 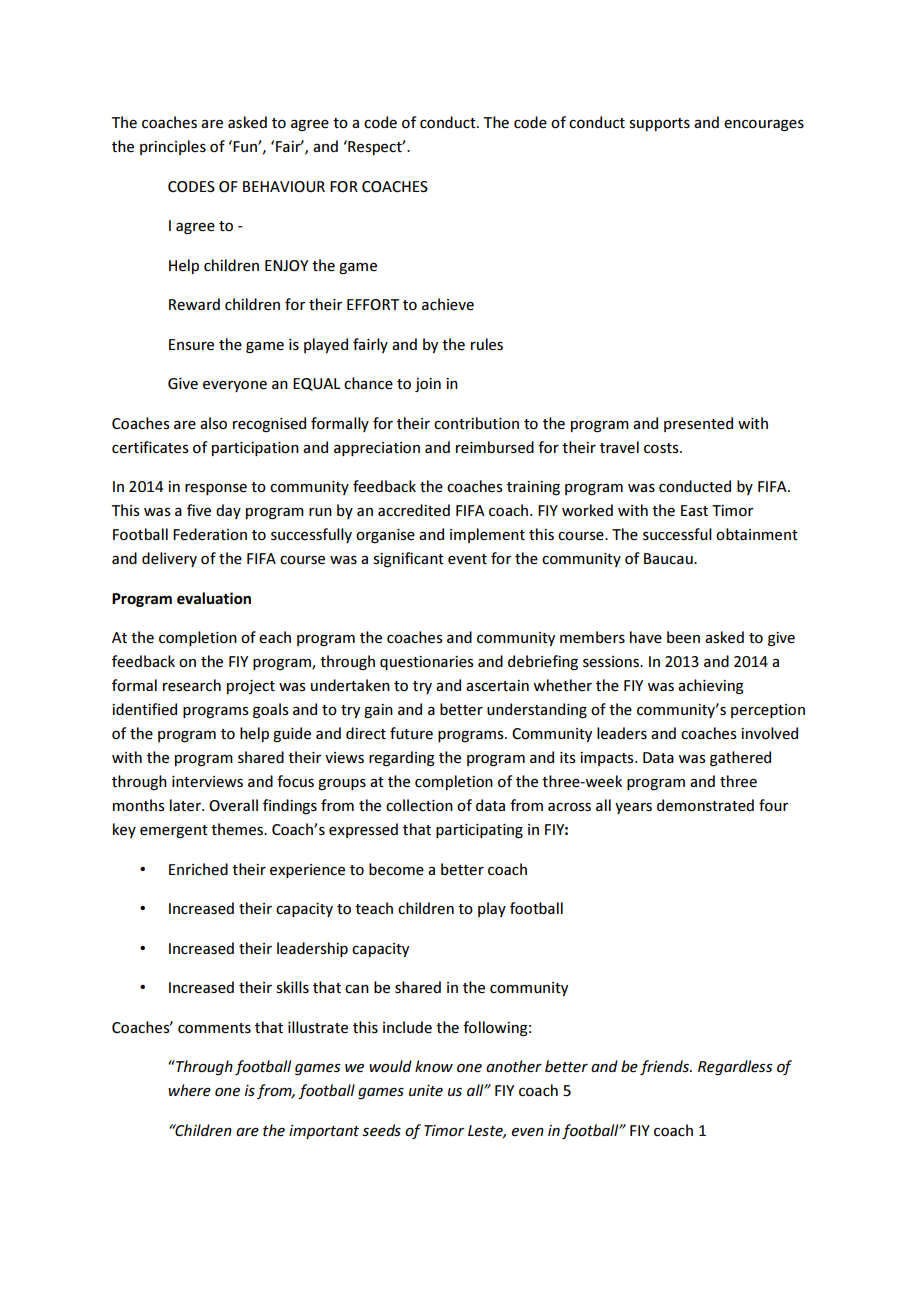 What do you see at coordinates (662, 448) in the screenshot?
I see `costs` at bounding box center [662, 448].
